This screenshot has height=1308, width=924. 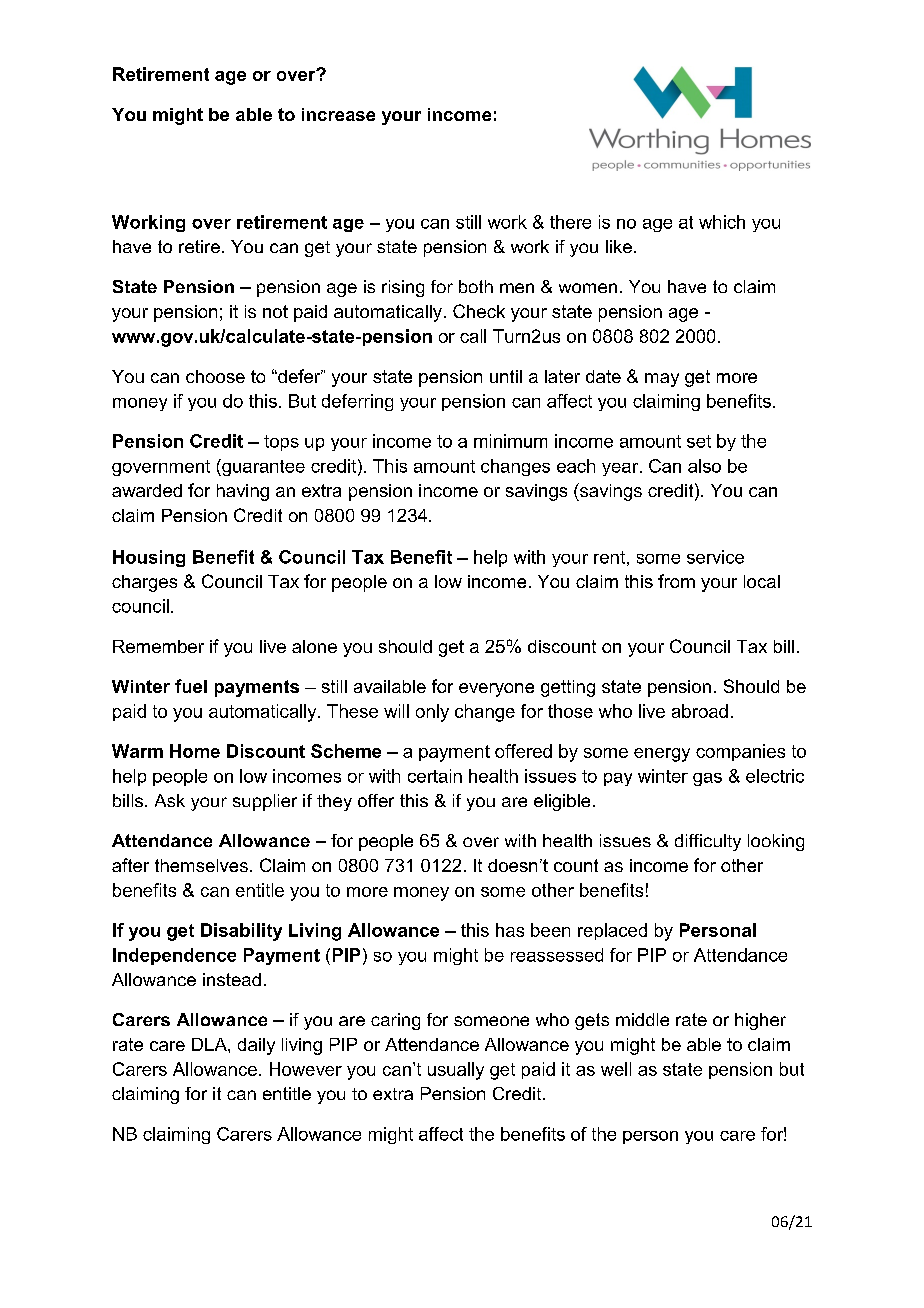 I want to click on Home, so click(x=195, y=751).
